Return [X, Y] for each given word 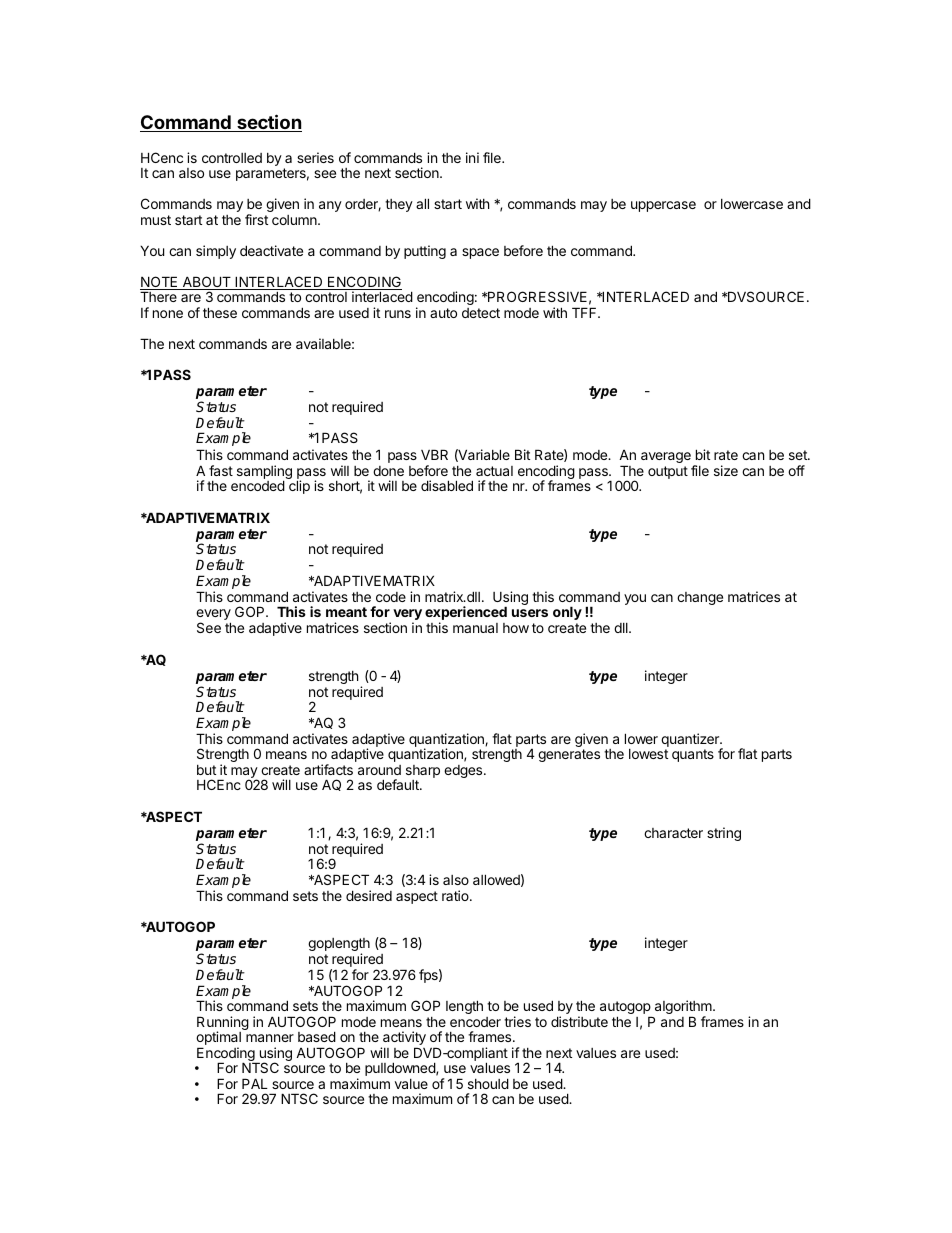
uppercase [663, 206]
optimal [218, 1039]
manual [475, 628]
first [256, 219]
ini [472, 157]
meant [346, 612]
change [700, 598]
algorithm [684, 1008]
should [488, 1083]
